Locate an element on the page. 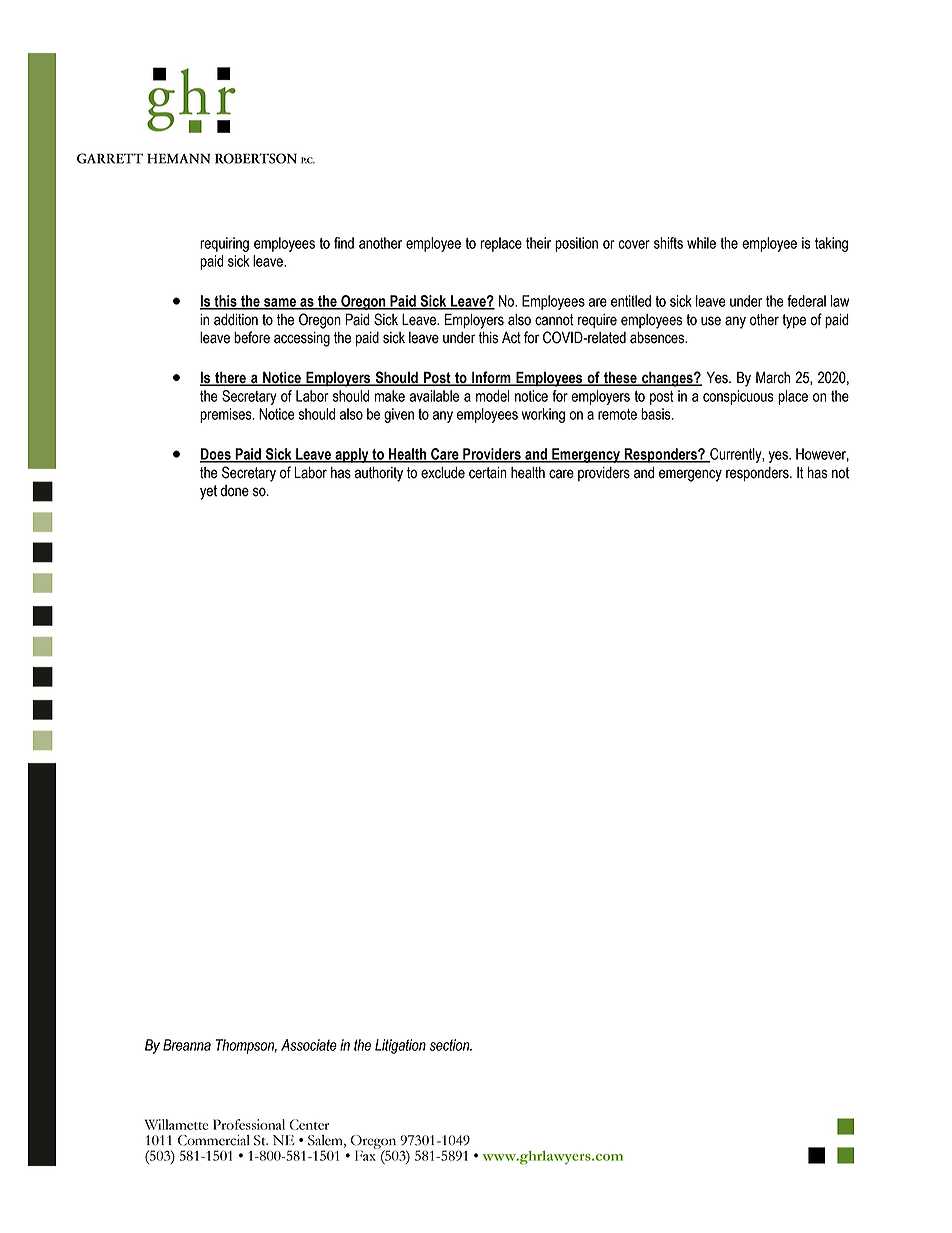 This document has width=952, height=1233. certain is located at coordinates (488, 473).
